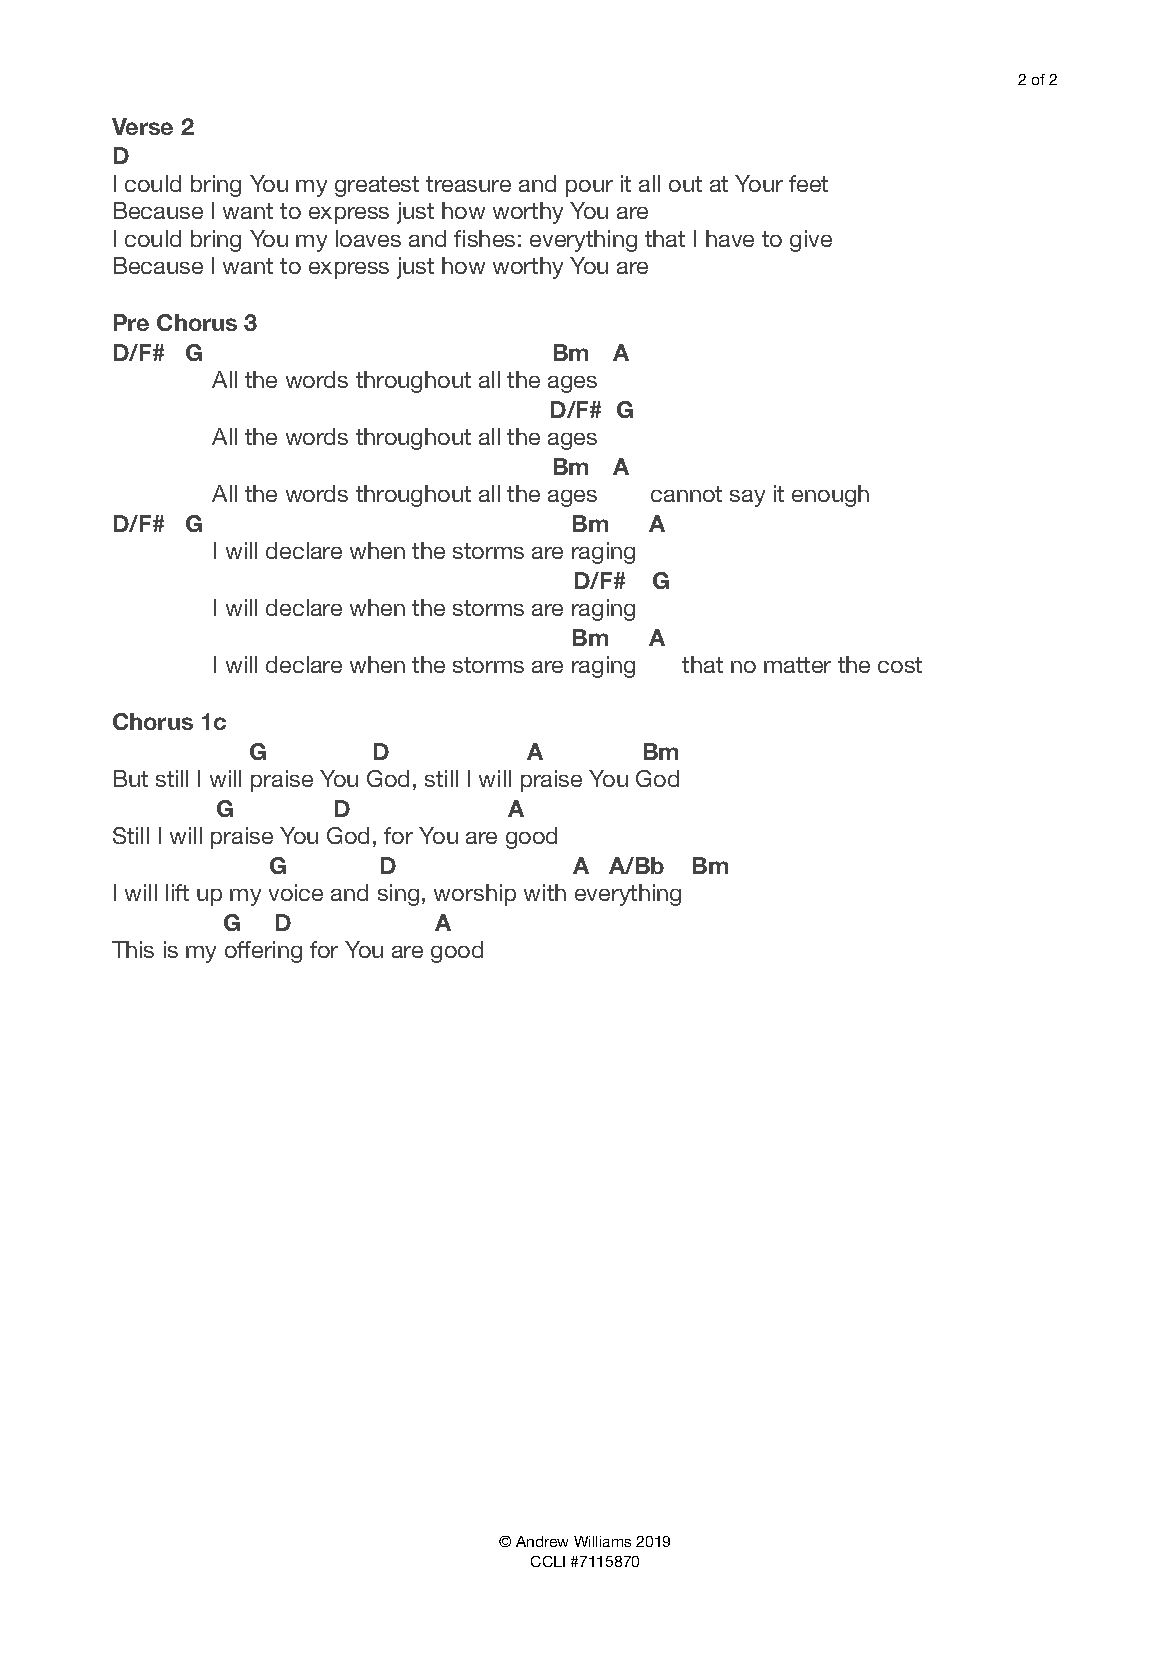  I want to click on sing, so click(398, 895).
